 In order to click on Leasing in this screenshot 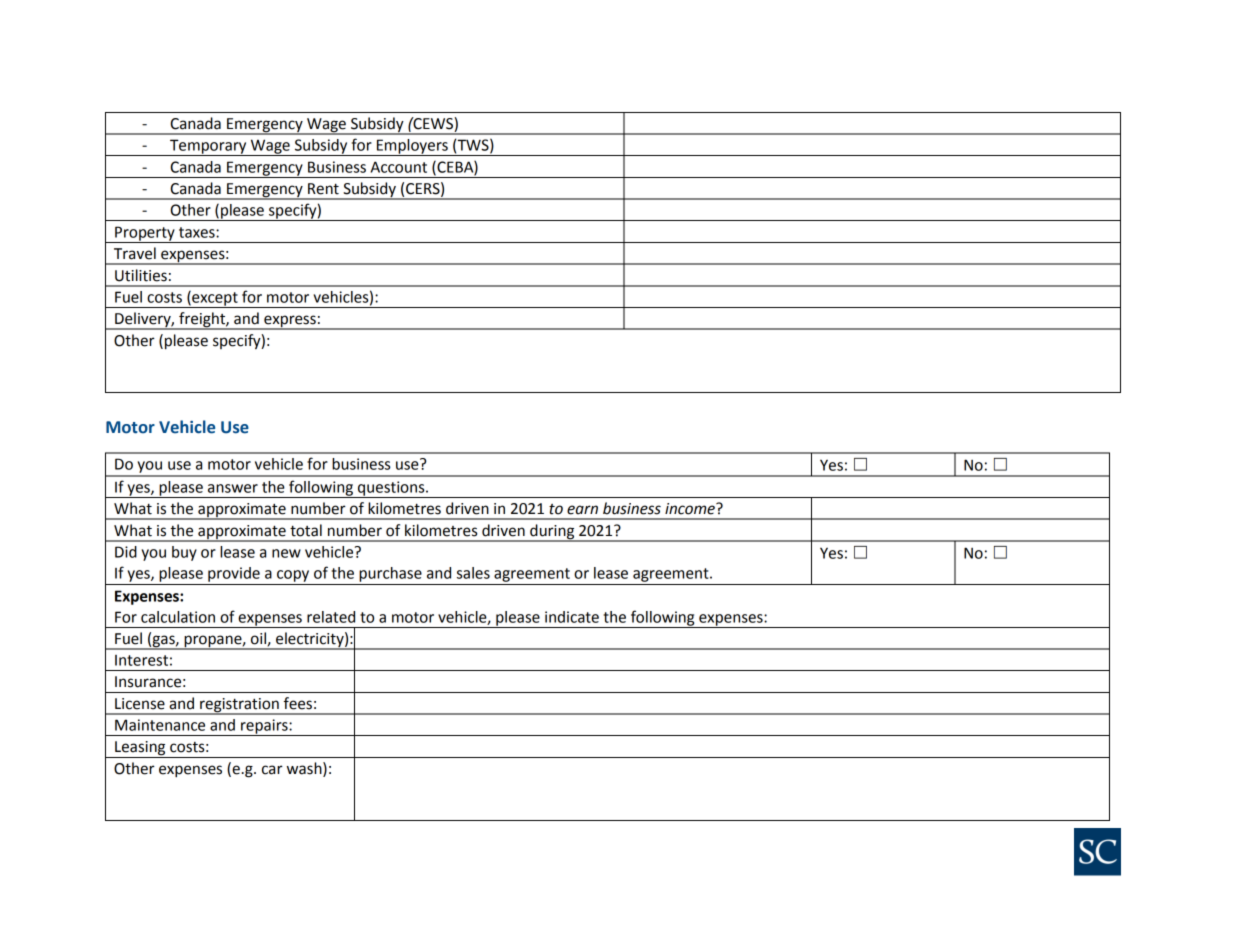, I will do `click(140, 749)`.
